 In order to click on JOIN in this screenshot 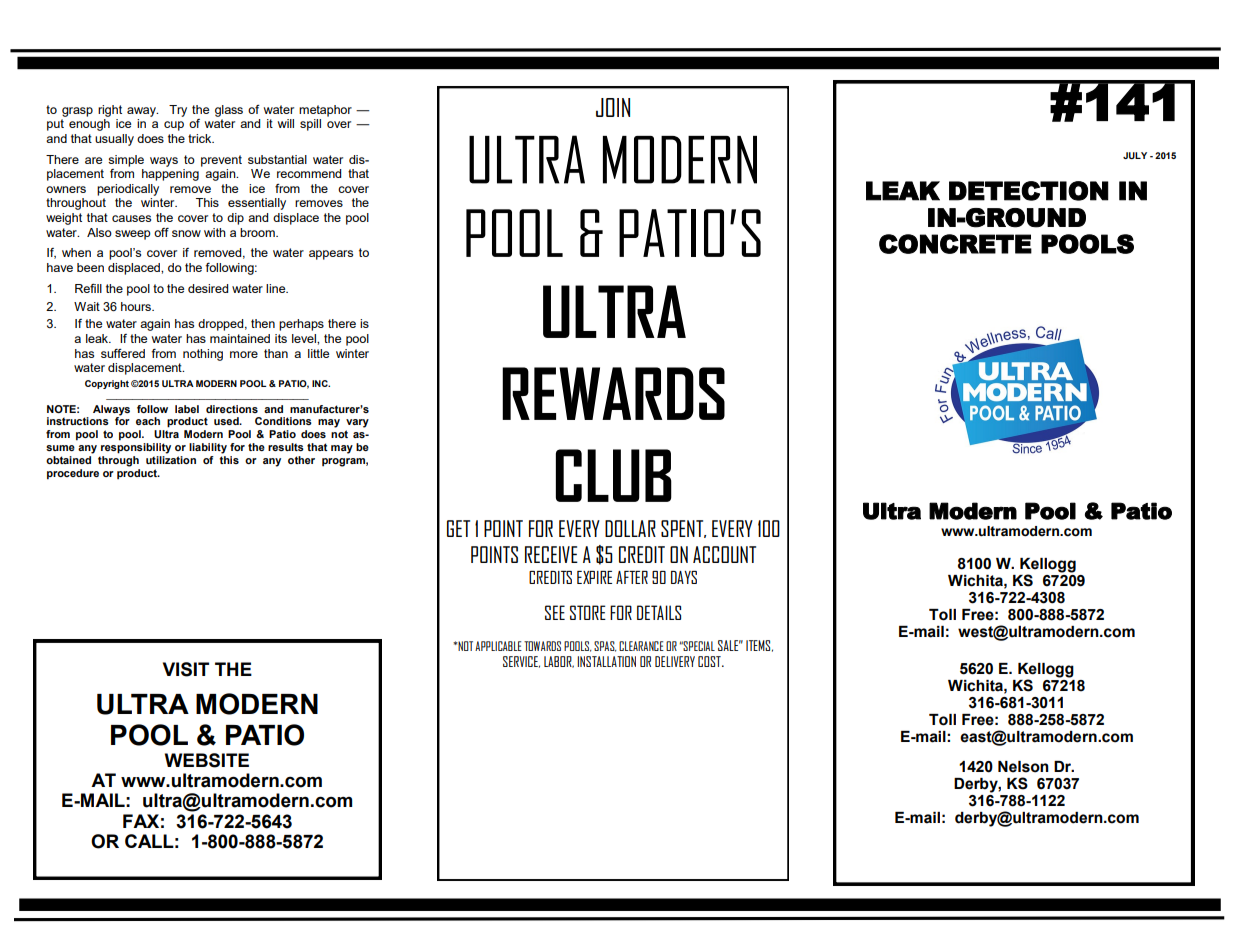, I will do `click(613, 107)`.
